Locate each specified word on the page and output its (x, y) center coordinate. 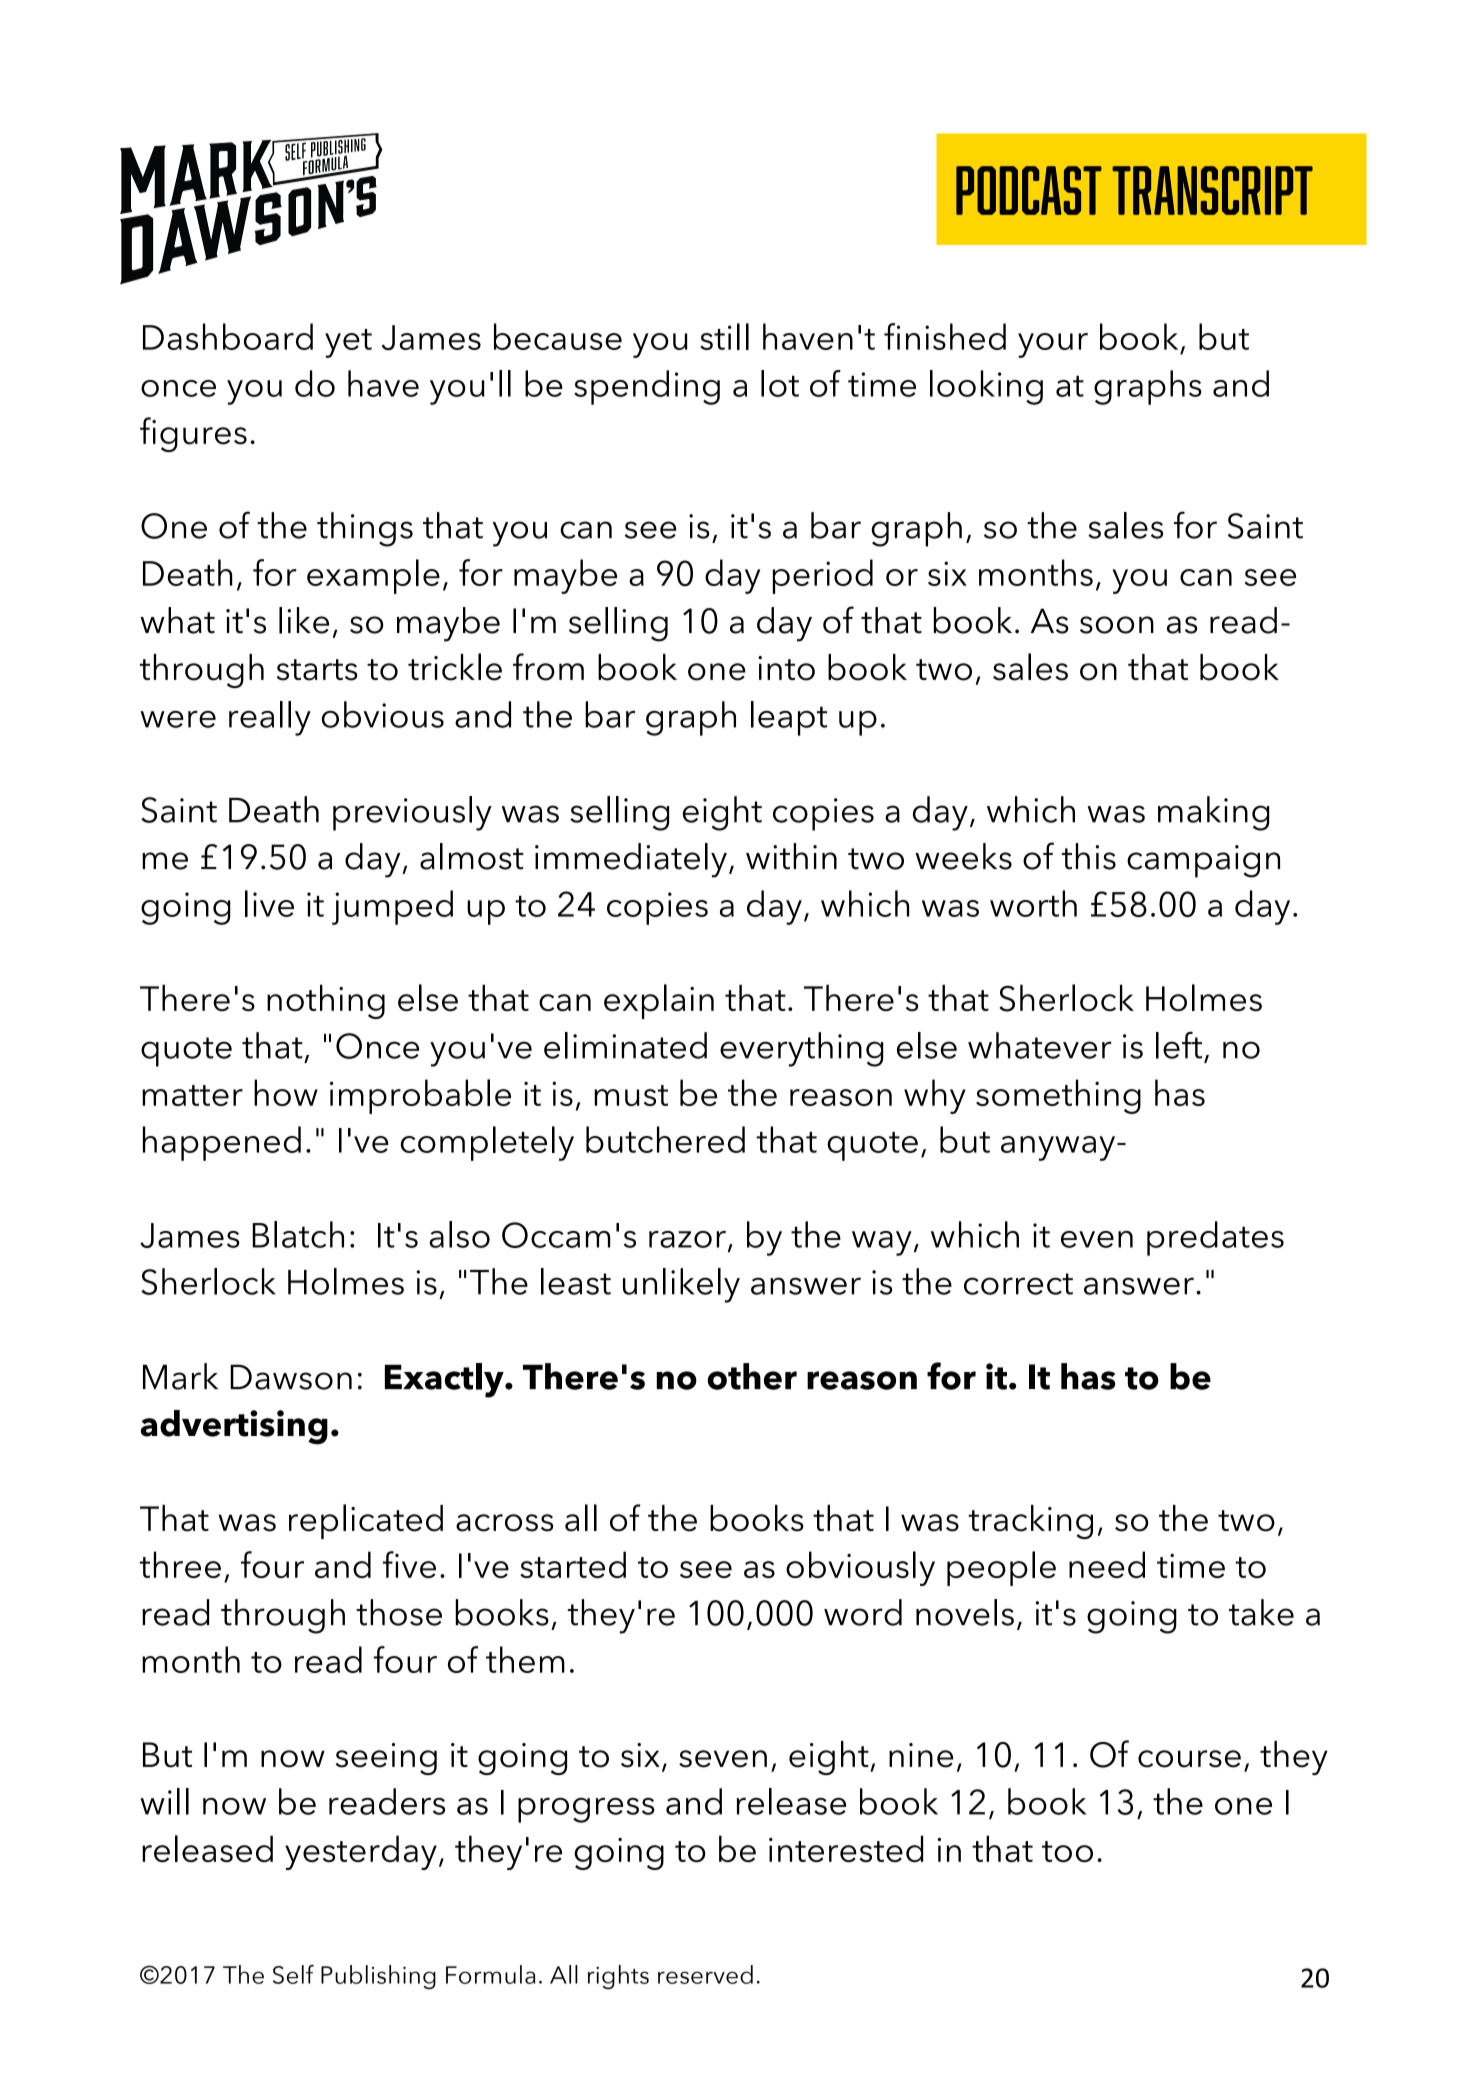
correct (1018, 1284)
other (752, 1376)
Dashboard (228, 336)
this (1089, 856)
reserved (705, 1974)
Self (293, 1974)
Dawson (291, 1377)
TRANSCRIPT (1212, 190)
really (270, 718)
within (791, 856)
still (724, 336)
